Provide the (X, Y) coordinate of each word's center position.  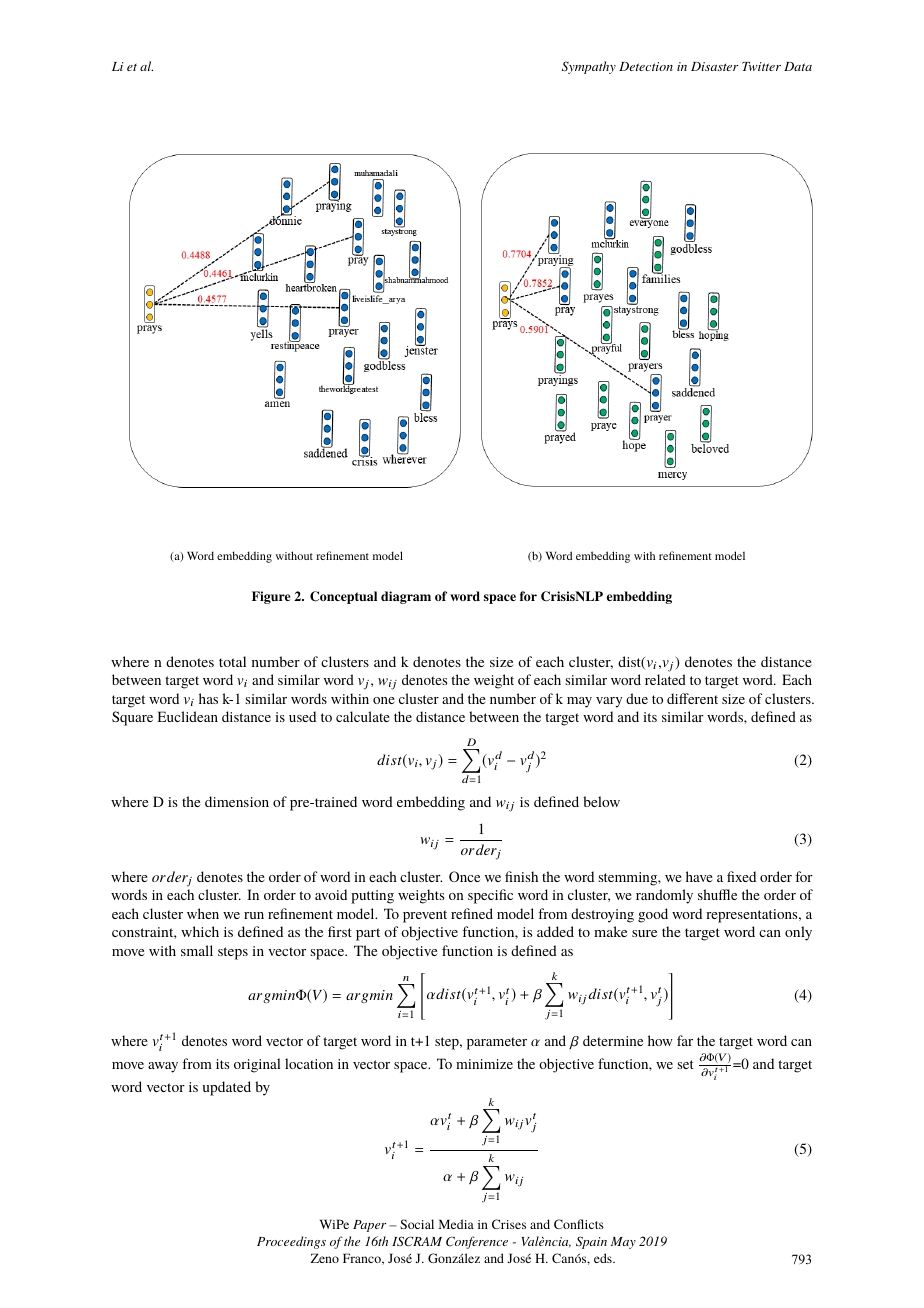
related (665, 679)
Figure (271, 597)
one (384, 700)
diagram (406, 597)
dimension (237, 801)
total (232, 661)
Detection (646, 66)
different (692, 698)
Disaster (714, 66)
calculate (363, 716)
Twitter (761, 66)
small (197, 950)
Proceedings (291, 1242)
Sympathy (589, 67)
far (685, 1040)
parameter (497, 1043)
